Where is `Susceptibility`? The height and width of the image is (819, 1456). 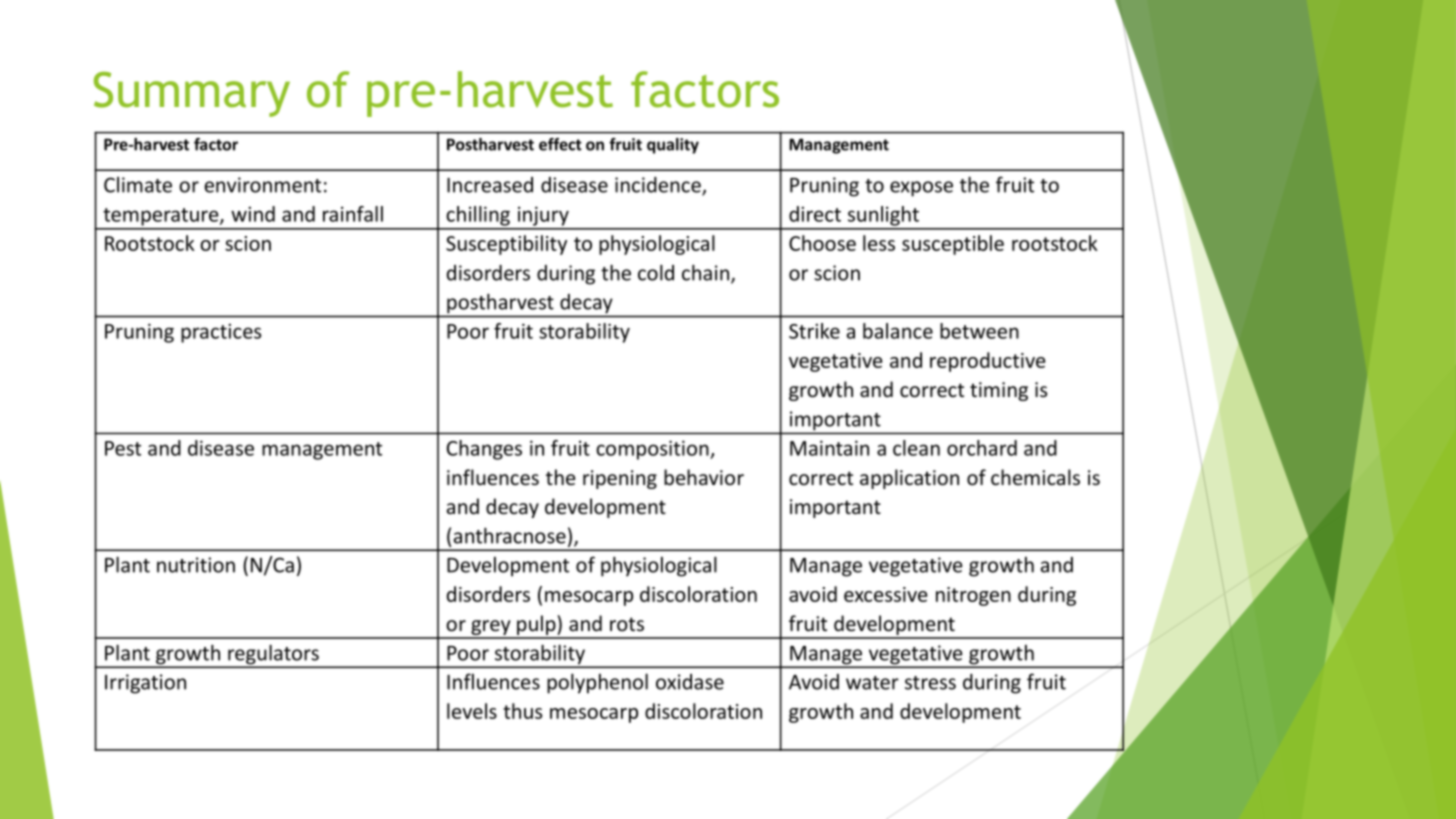
Susceptibility is located at coordinates (506, 245).
